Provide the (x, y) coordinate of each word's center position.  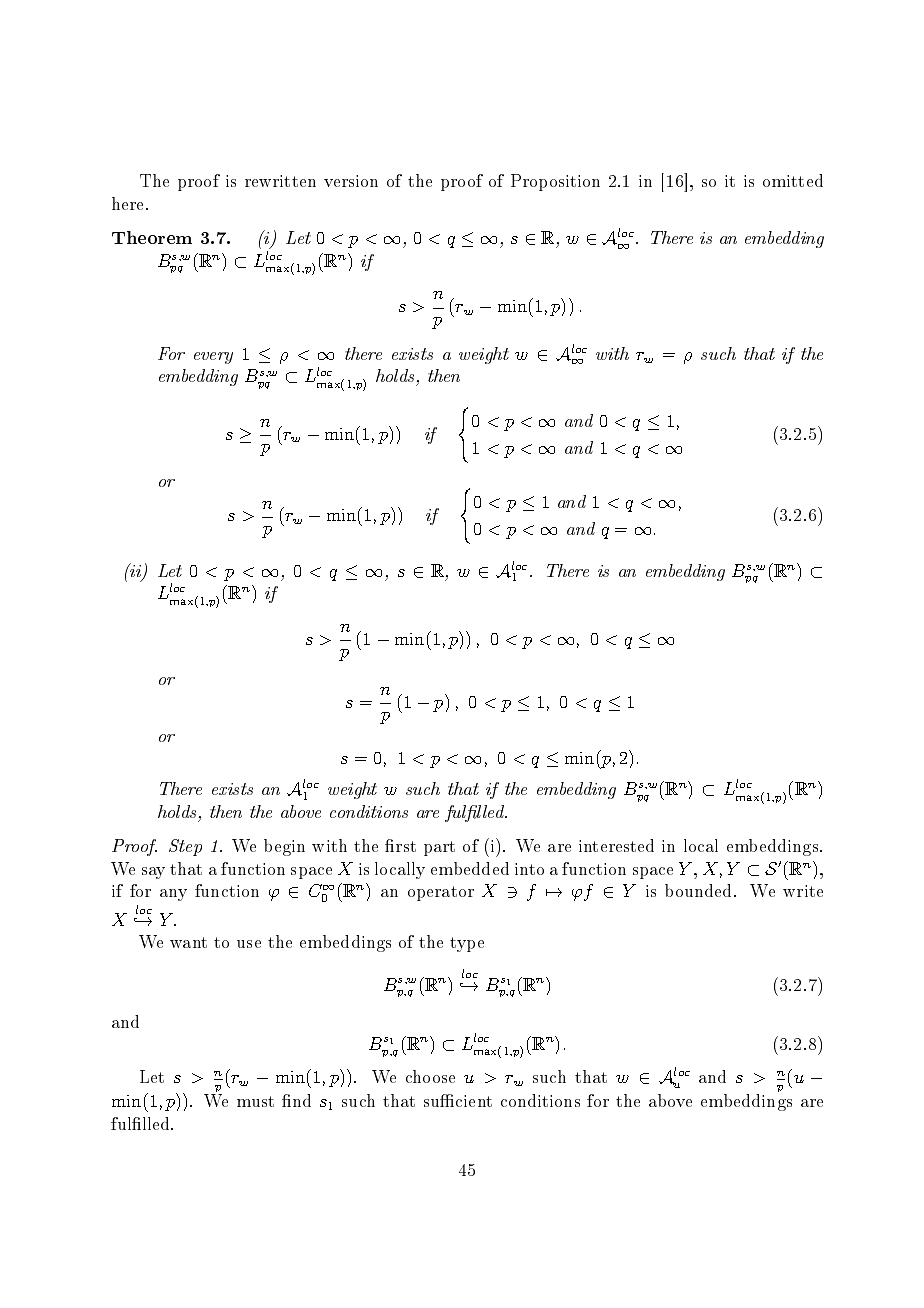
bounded (700, 890)
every (213, 358)
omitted (793, 180)
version (351, 181)
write (803, 891)
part (439, 848)
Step (185, 847)
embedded (470, 868)
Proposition (555, 182)
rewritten (280, 181)
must (255, 1101)
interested (616, 845)
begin (284, 847)
